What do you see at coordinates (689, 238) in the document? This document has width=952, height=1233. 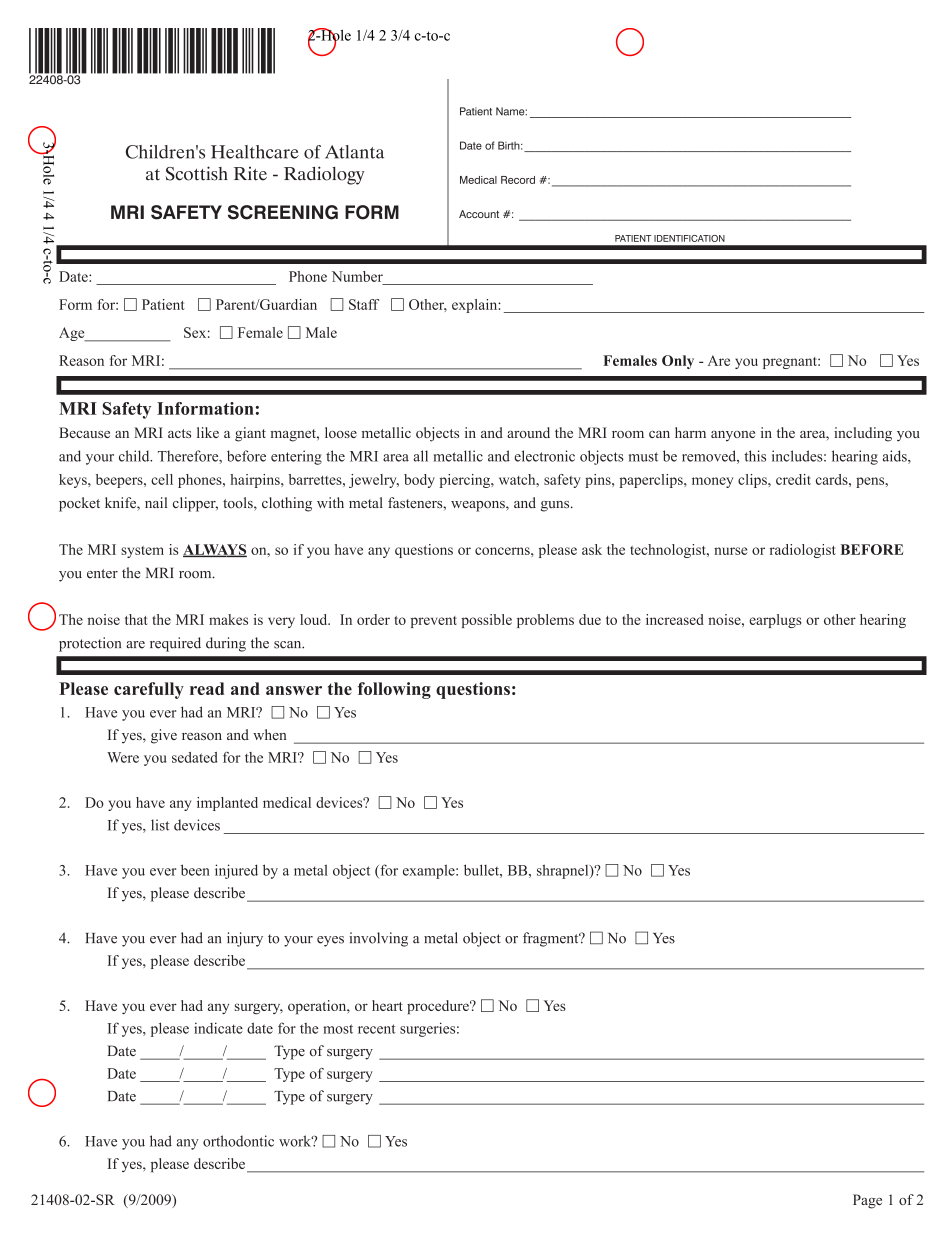 I see `IDENTIFICATION` at bounding box center [689, 238].
